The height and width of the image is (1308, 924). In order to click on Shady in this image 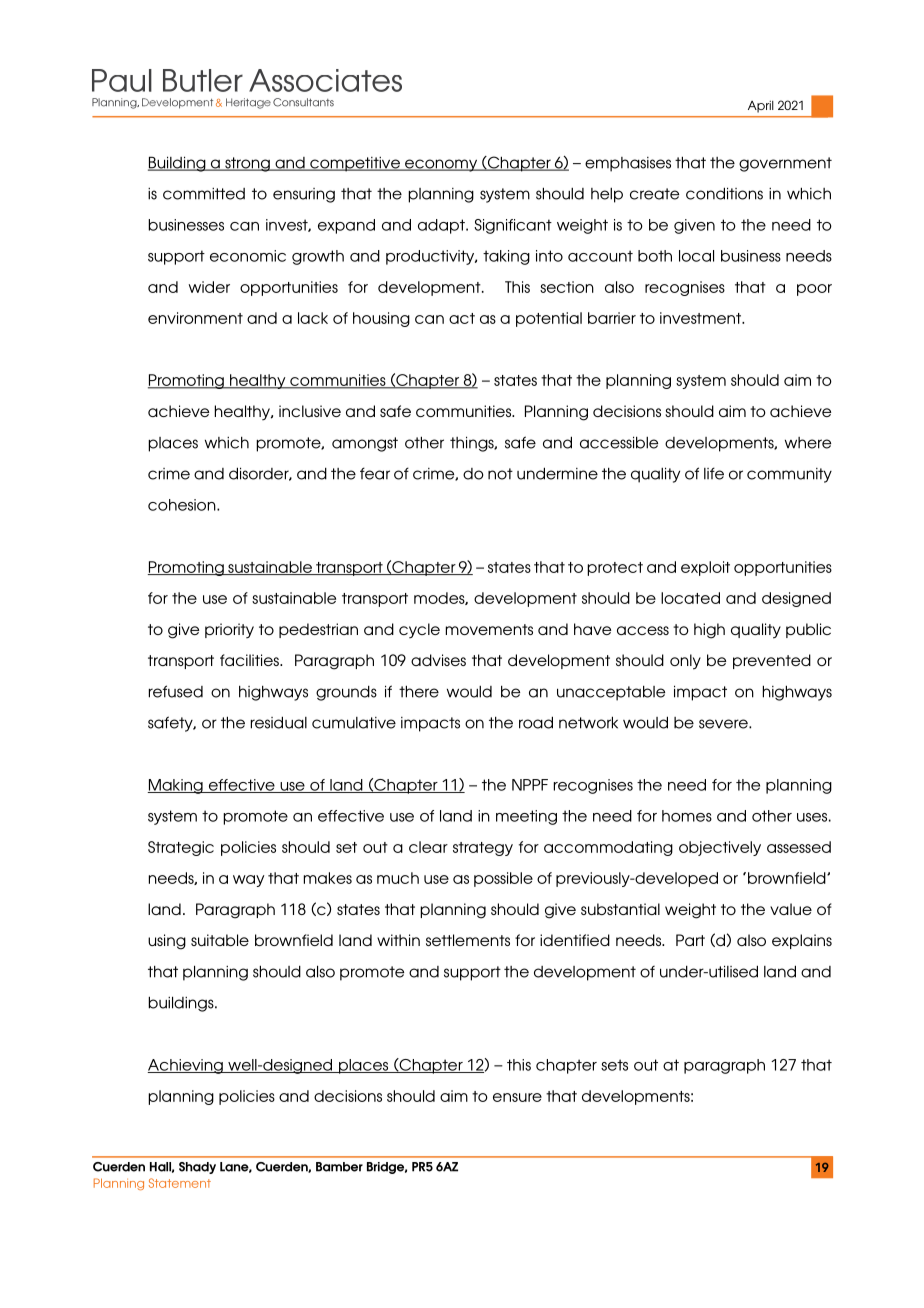, I will do `click(197, 1168)`.
